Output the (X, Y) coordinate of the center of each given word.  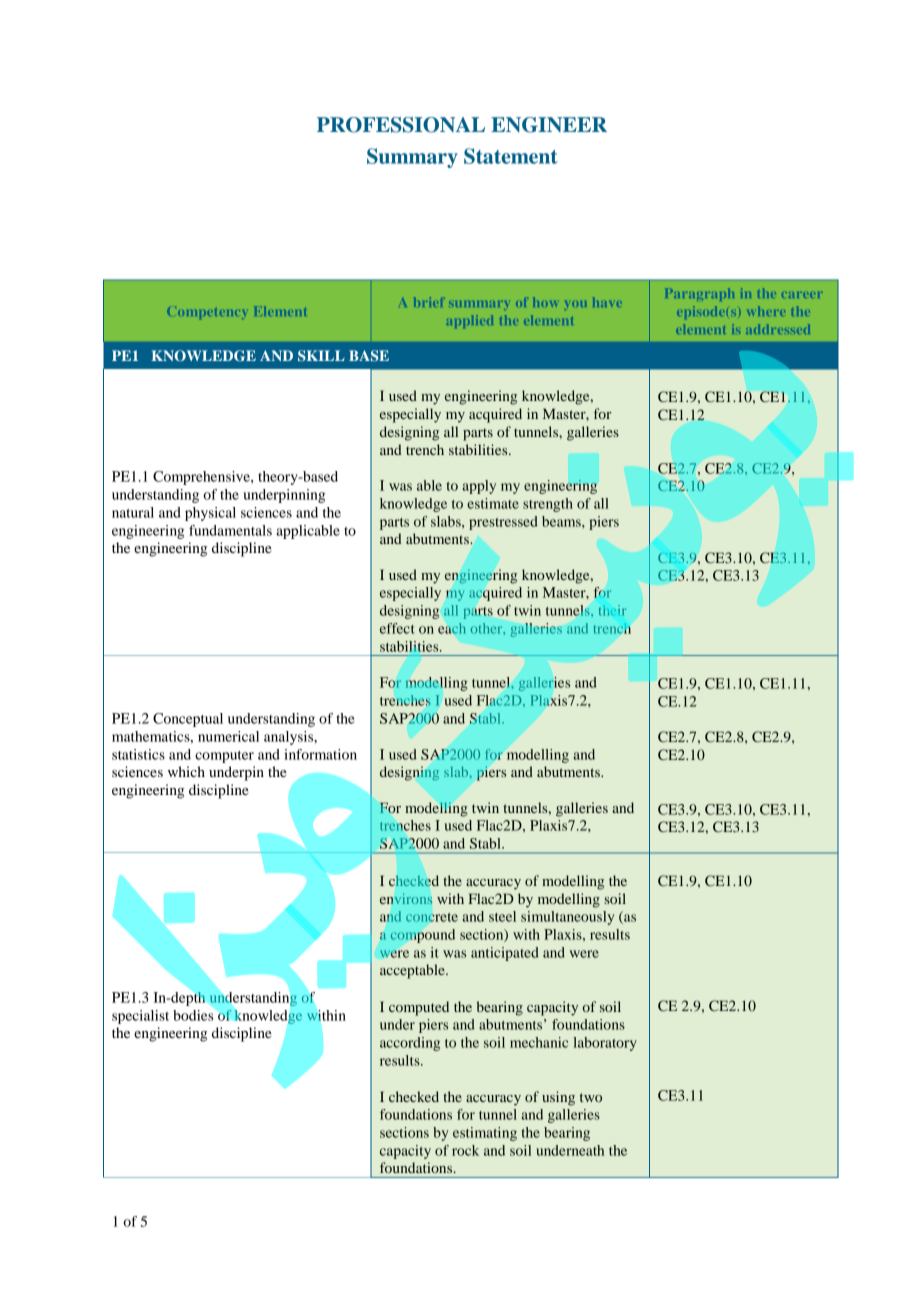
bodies (193, 1015)
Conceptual (188, 720)
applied (470, 321)
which (186, 771)
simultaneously (567, 918)
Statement (511, 156)
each (451, 628)
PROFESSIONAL (401, 125)
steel (502, 916)
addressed (778, 329)
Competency (206, 313)
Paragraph (700, 294)
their (612, 610)
